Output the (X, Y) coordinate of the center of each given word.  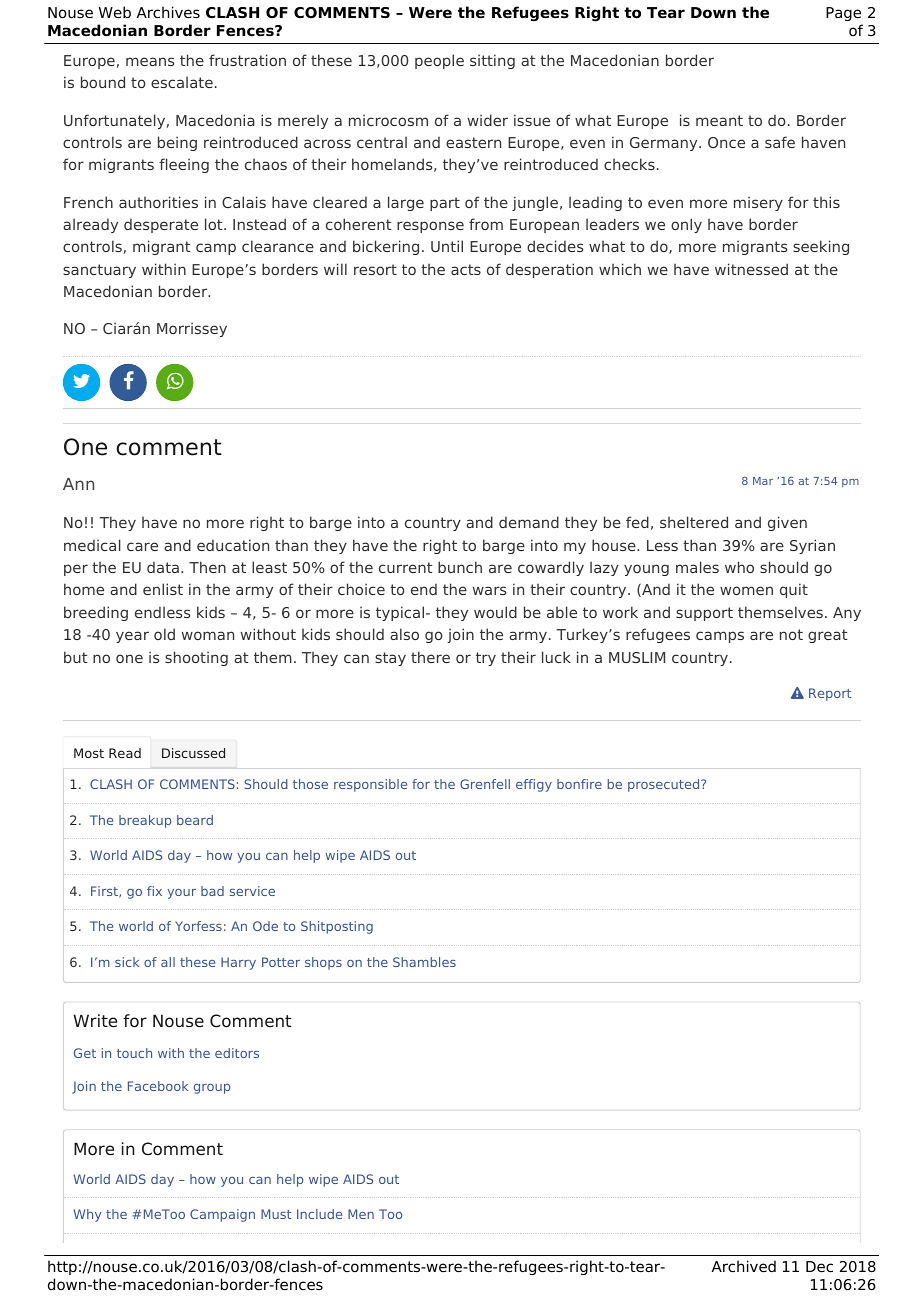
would (495, 612)
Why (87, 1215)
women (746, 590)
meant (719, 120)
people (439, 61)
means (150, 61)
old (164, 634)
